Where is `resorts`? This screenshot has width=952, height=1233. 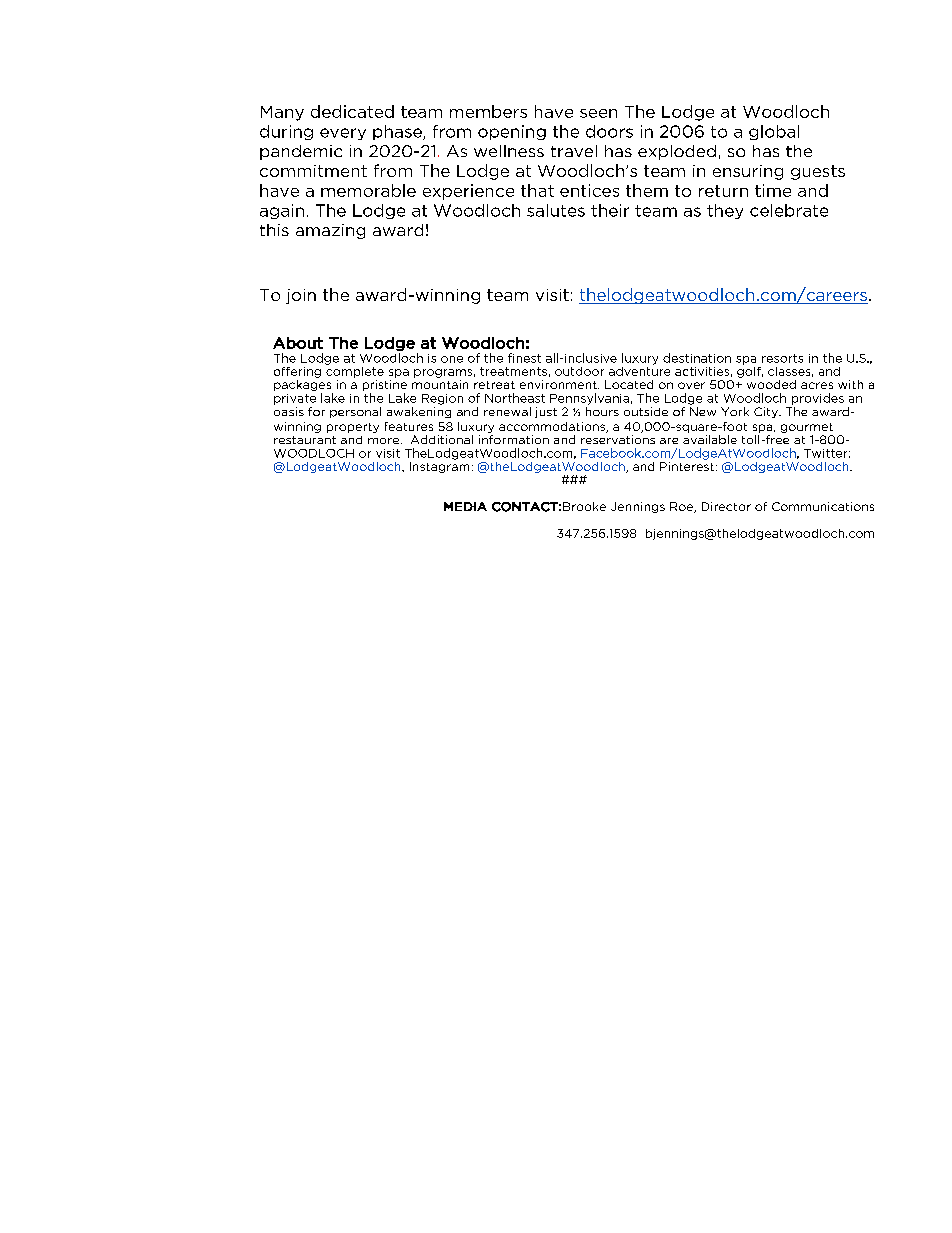
resorts is located at coordinates (782, 358).
